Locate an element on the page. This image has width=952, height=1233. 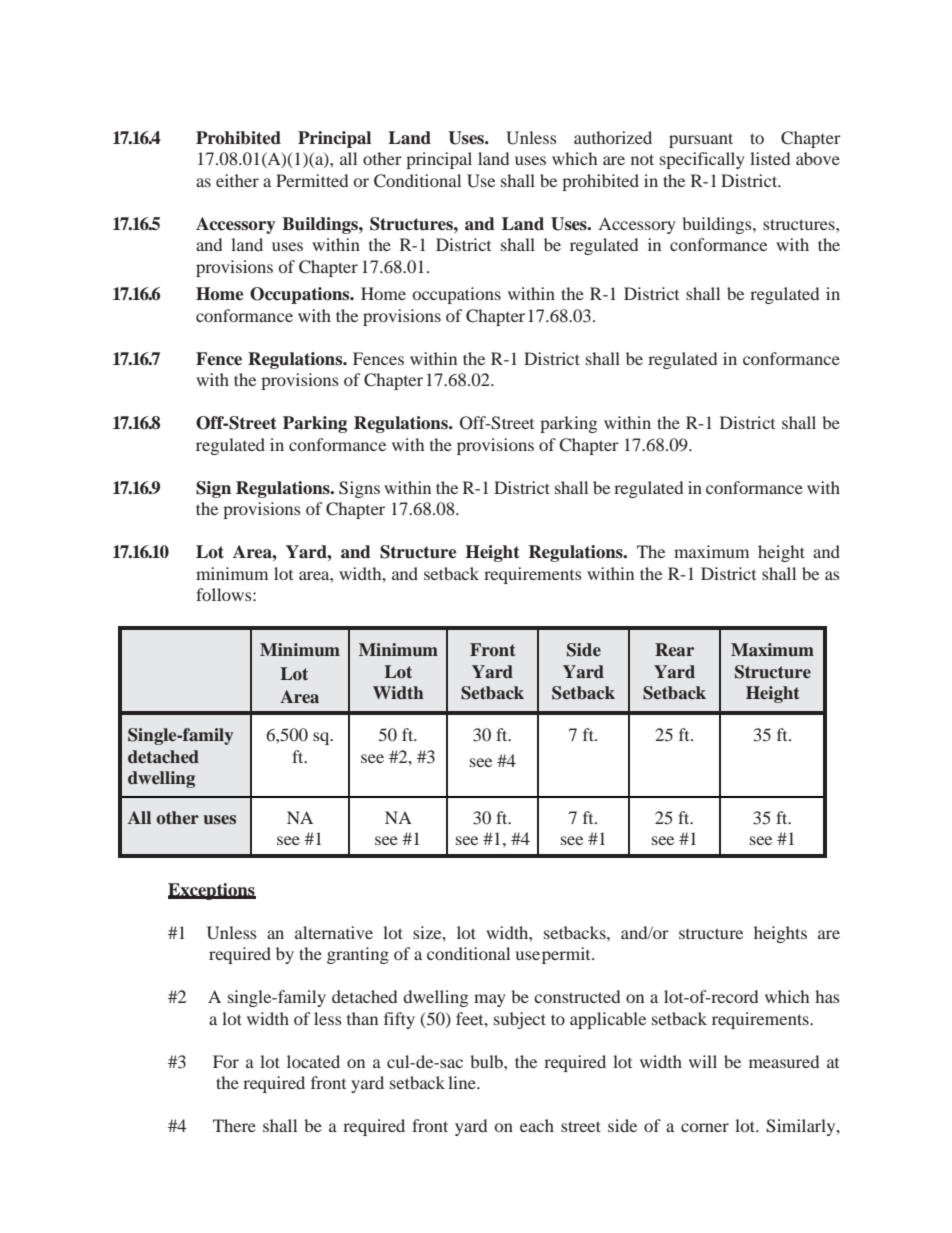
Rear is located at coordinates (674, 649).
